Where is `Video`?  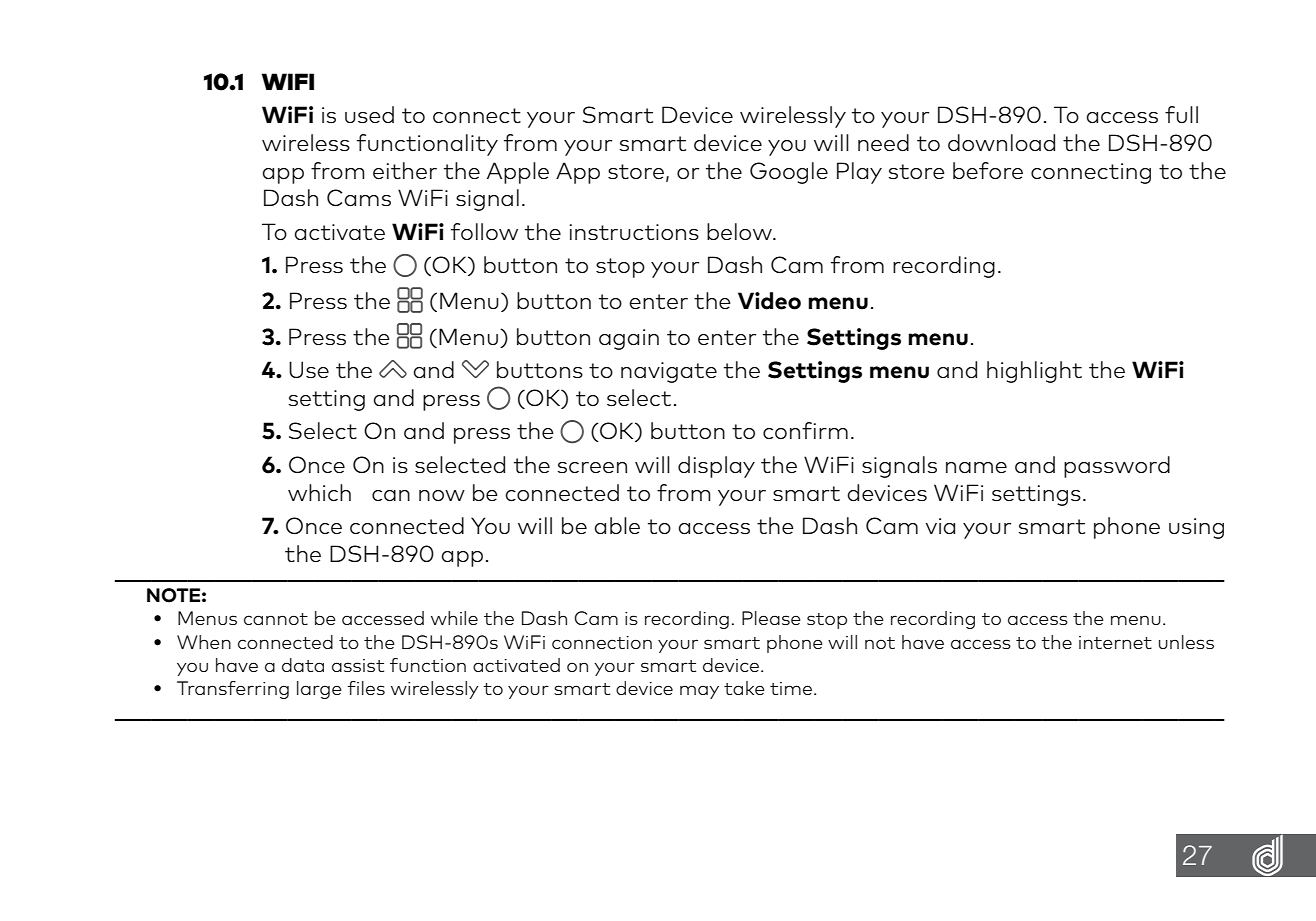
Video is located at coordinates (769, 301).
